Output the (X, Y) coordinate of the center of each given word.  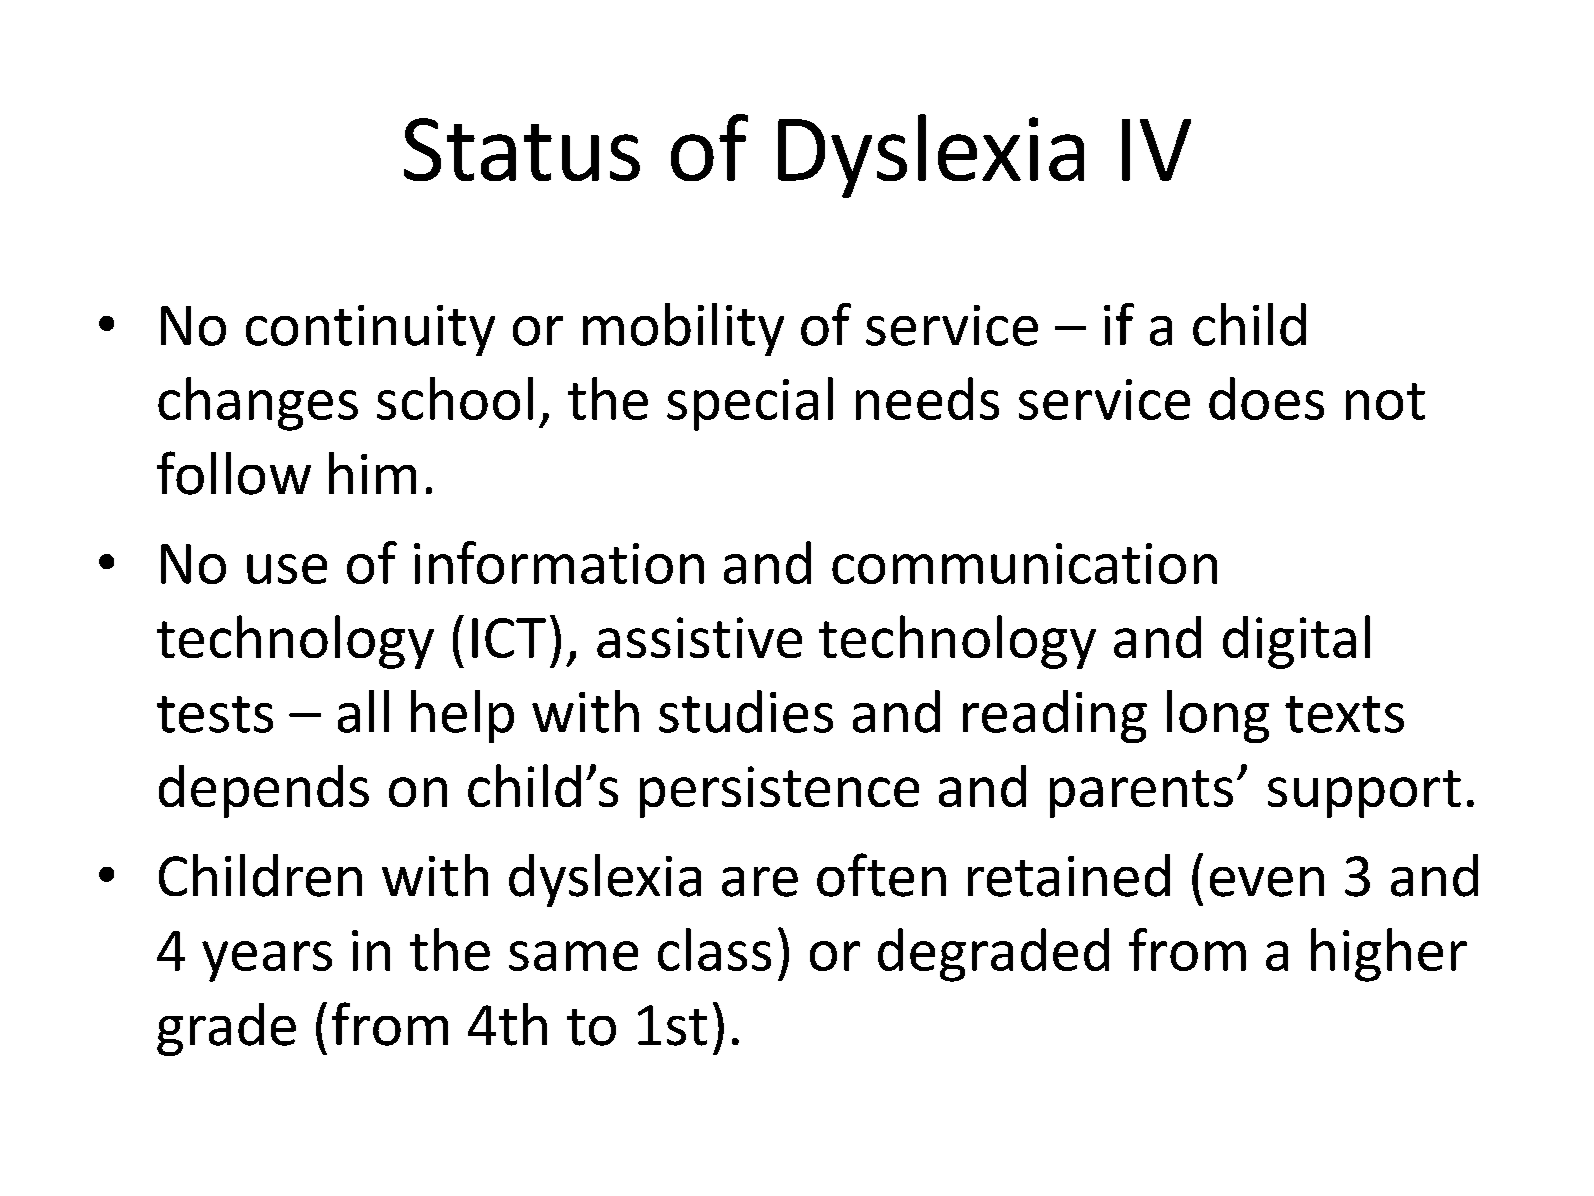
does (1266, 398)
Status (522, 149)
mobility (683, 329)
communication (1024, 563)
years (267, 961)
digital (1296, 642)
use (287, 569)
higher (1389, 955)
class (714, 949)
